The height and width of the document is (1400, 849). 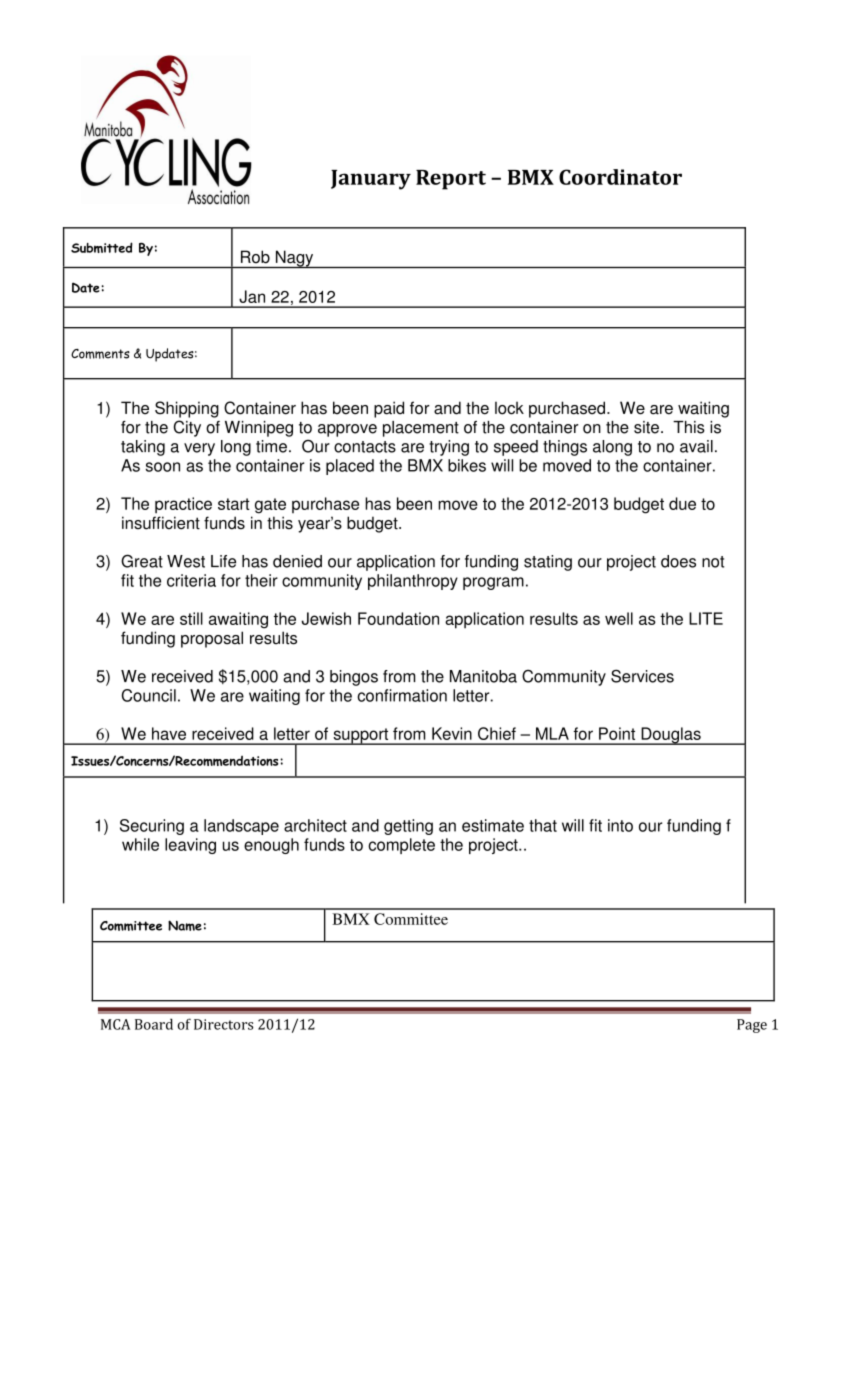 What do you see at coordinates (413, 582) in the document?
I see `philanthropy` at bounding box center [413, 582].
